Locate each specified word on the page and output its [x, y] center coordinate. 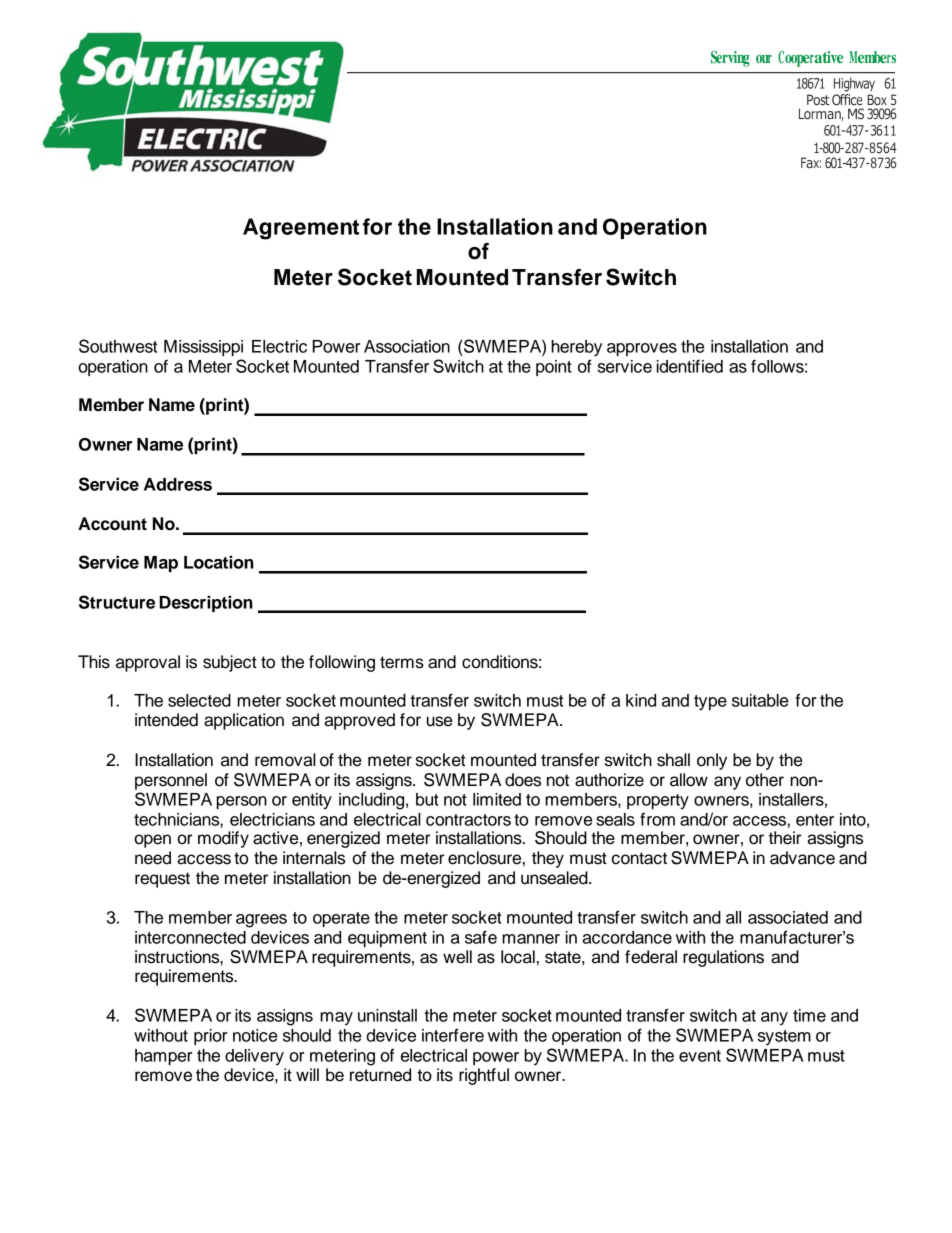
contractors [468, 820]
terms [402, 662]
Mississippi [203, 348]
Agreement [301, 229]
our [764, 59]
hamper [163, 1057]
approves [642, 349]
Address [178, 484]
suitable [760, 700]
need [153, 858]
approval [148, 663]
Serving [730, 59]
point [554, 368]
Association [407, 346]
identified [690, 366]
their [785, 838]
